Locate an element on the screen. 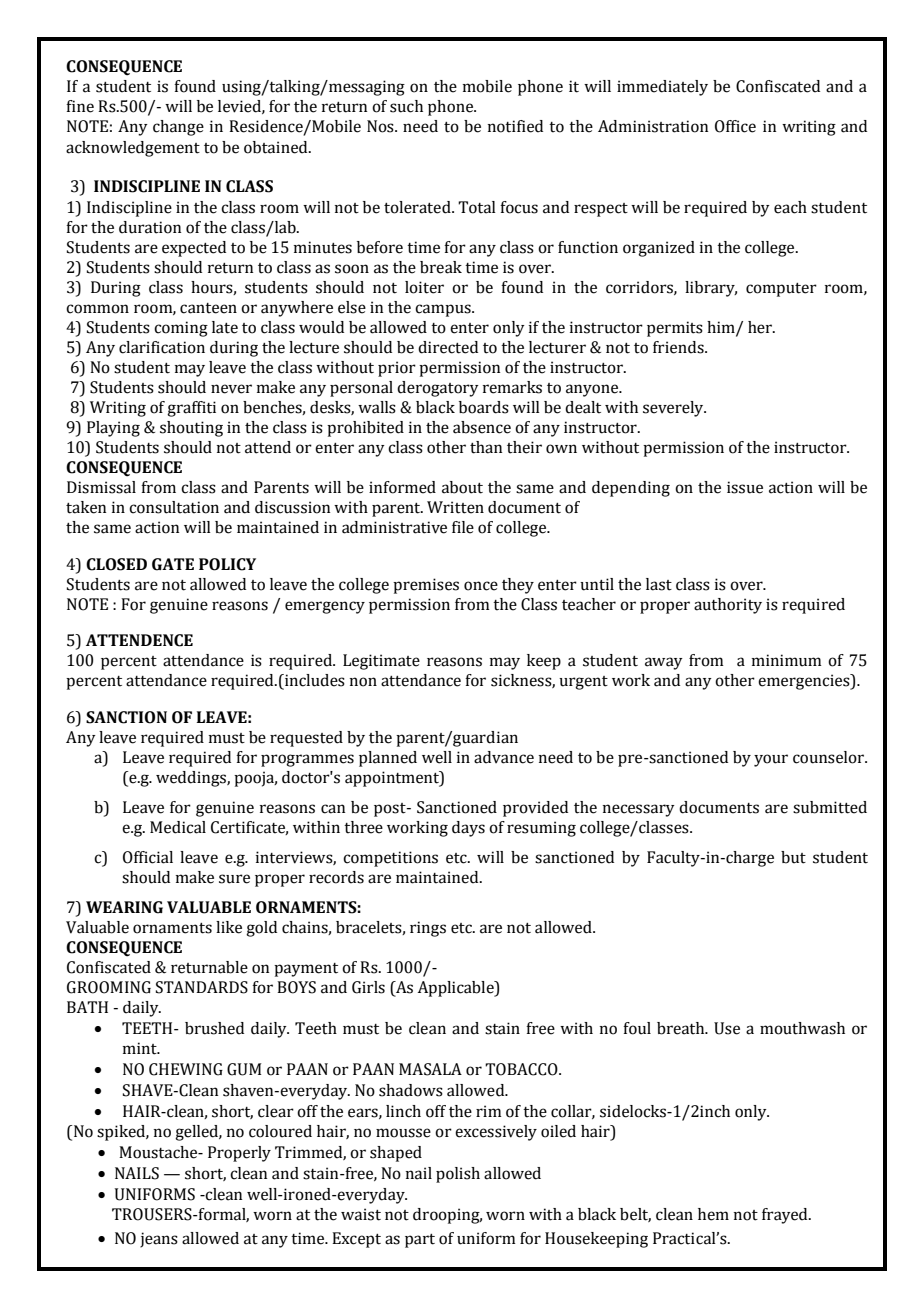 This screenshot has height=1308, width=924. change is located at coordinates (178, 128).
